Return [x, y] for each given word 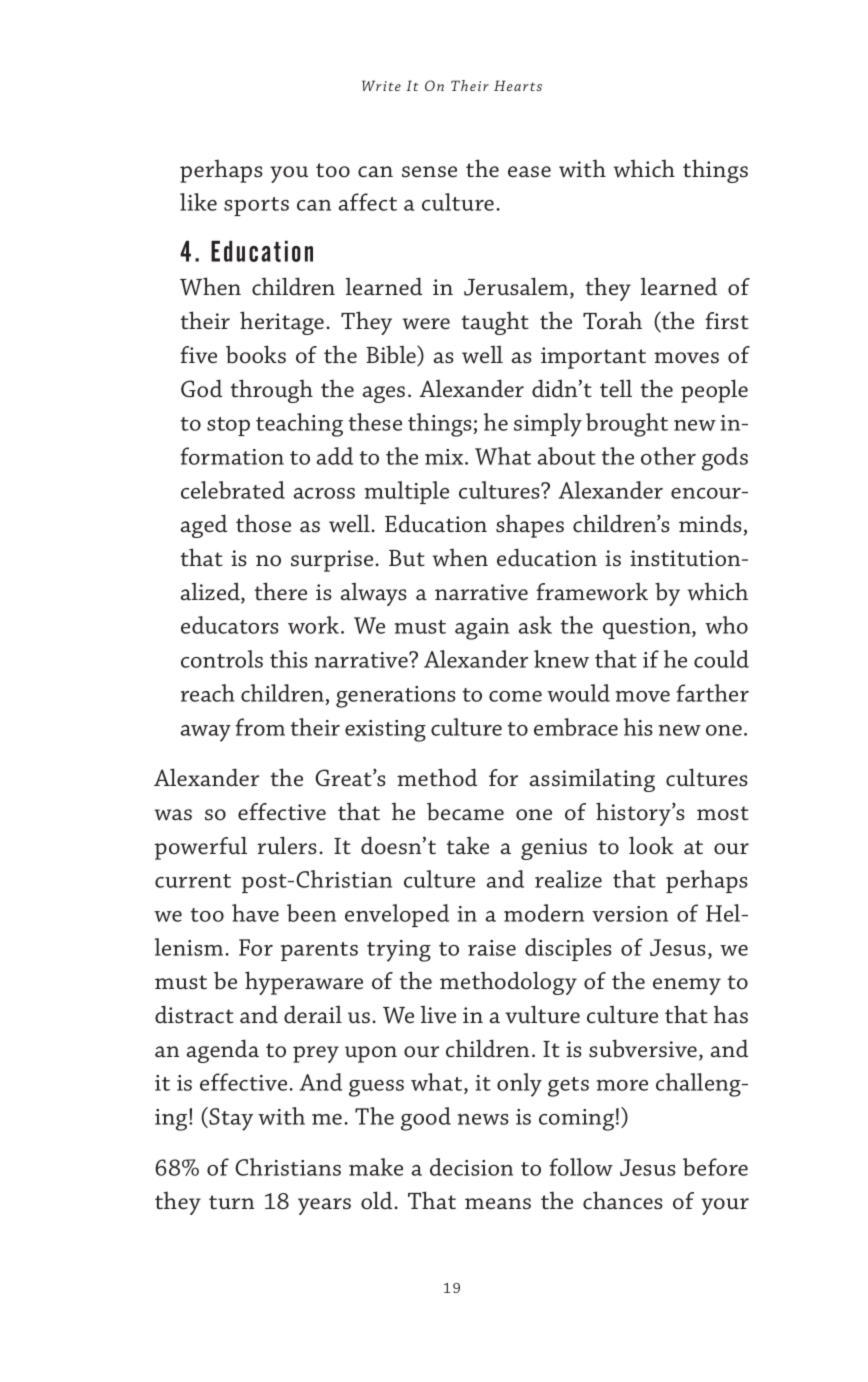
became [465, 811]
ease [529, 172]
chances [623, 1200]
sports [256, 206]
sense [429, 172]
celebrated [233, 490]
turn [231, 1202]
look [651, 845]
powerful [200, 848]
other [668, 456]
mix [445, 457]
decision [471, 1167]
